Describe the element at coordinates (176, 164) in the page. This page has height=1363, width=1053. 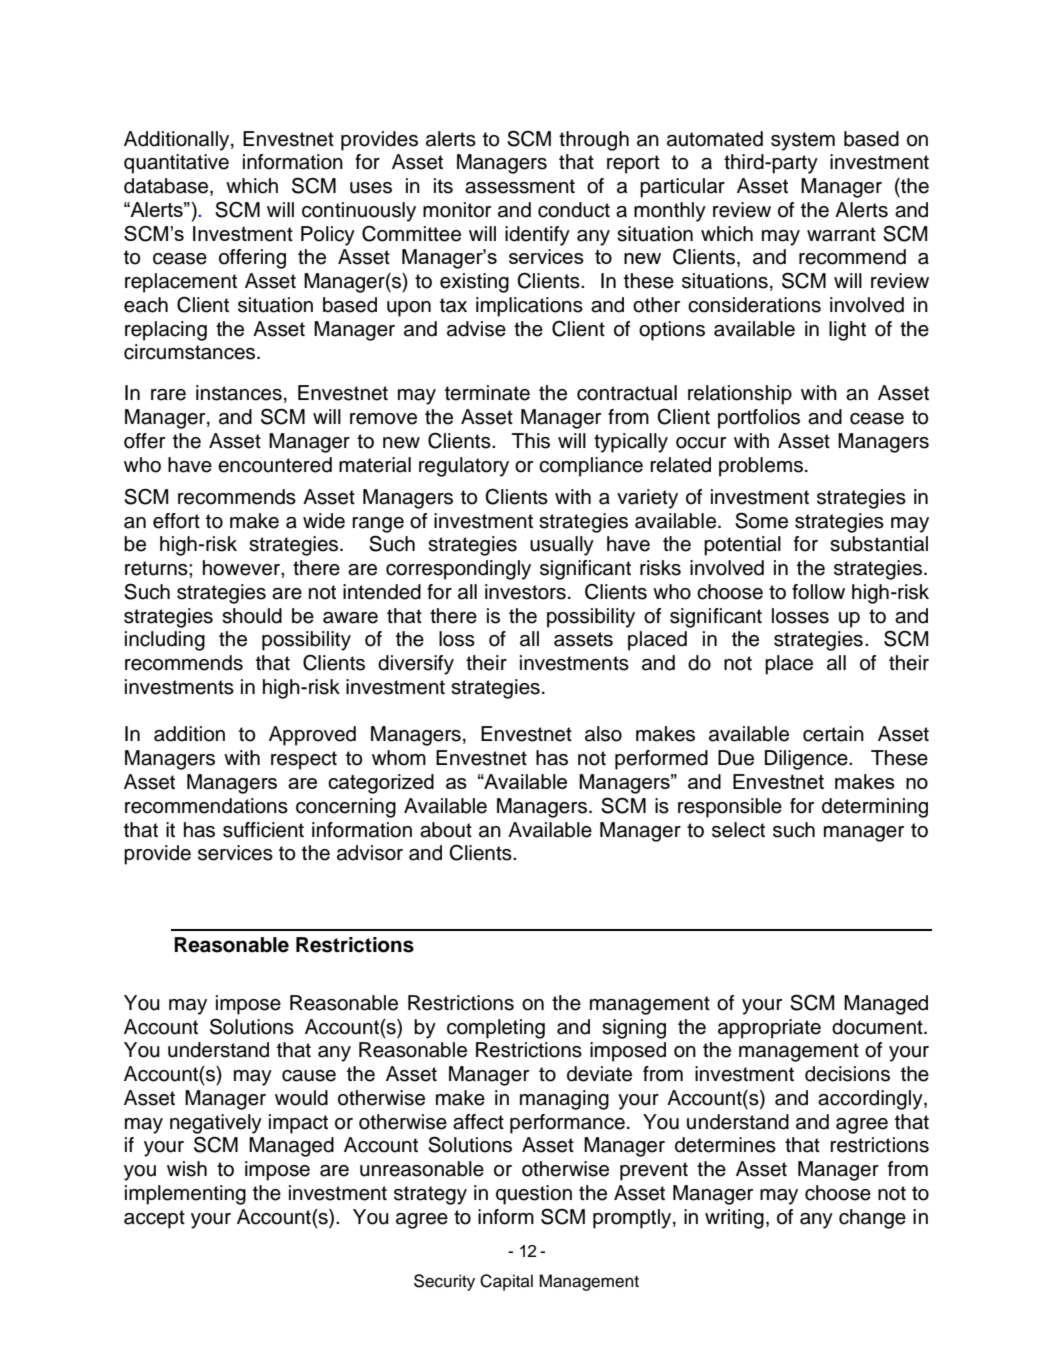
I see `quantitative` at that location.
